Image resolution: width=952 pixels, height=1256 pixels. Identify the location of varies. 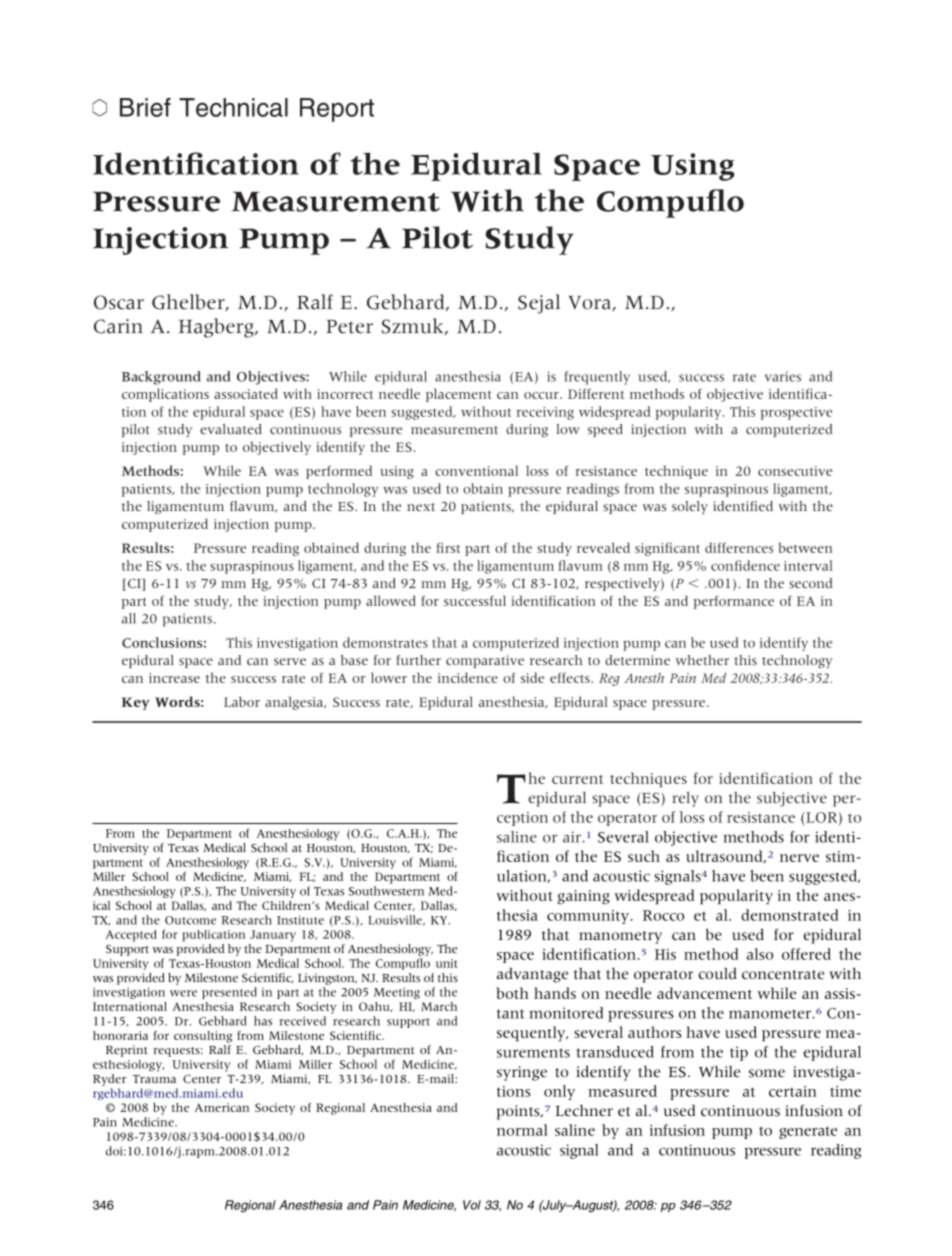
(783, 376).
